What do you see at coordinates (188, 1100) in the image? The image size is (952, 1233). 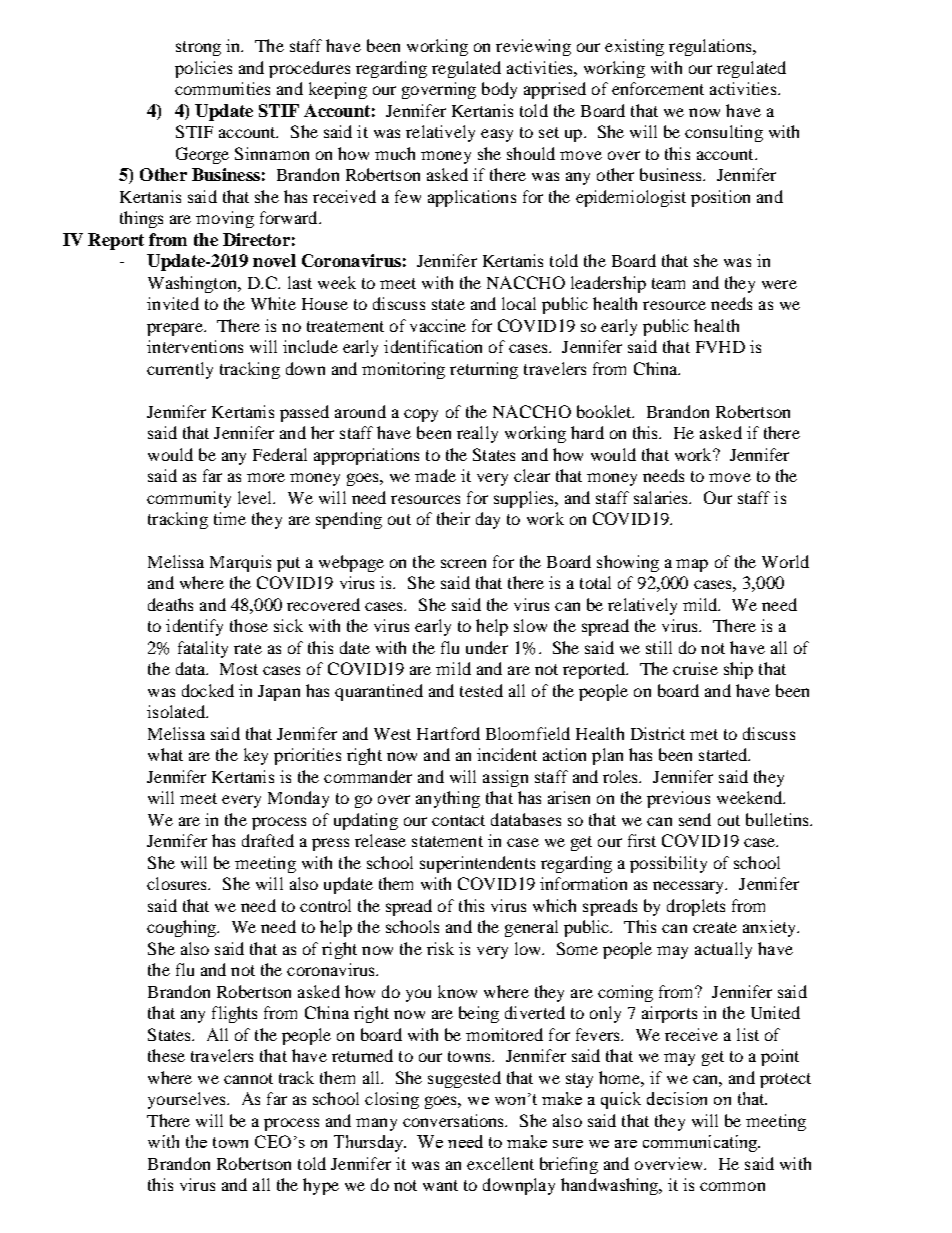 I see `yourselves` at bounding box center [188, 1100].
